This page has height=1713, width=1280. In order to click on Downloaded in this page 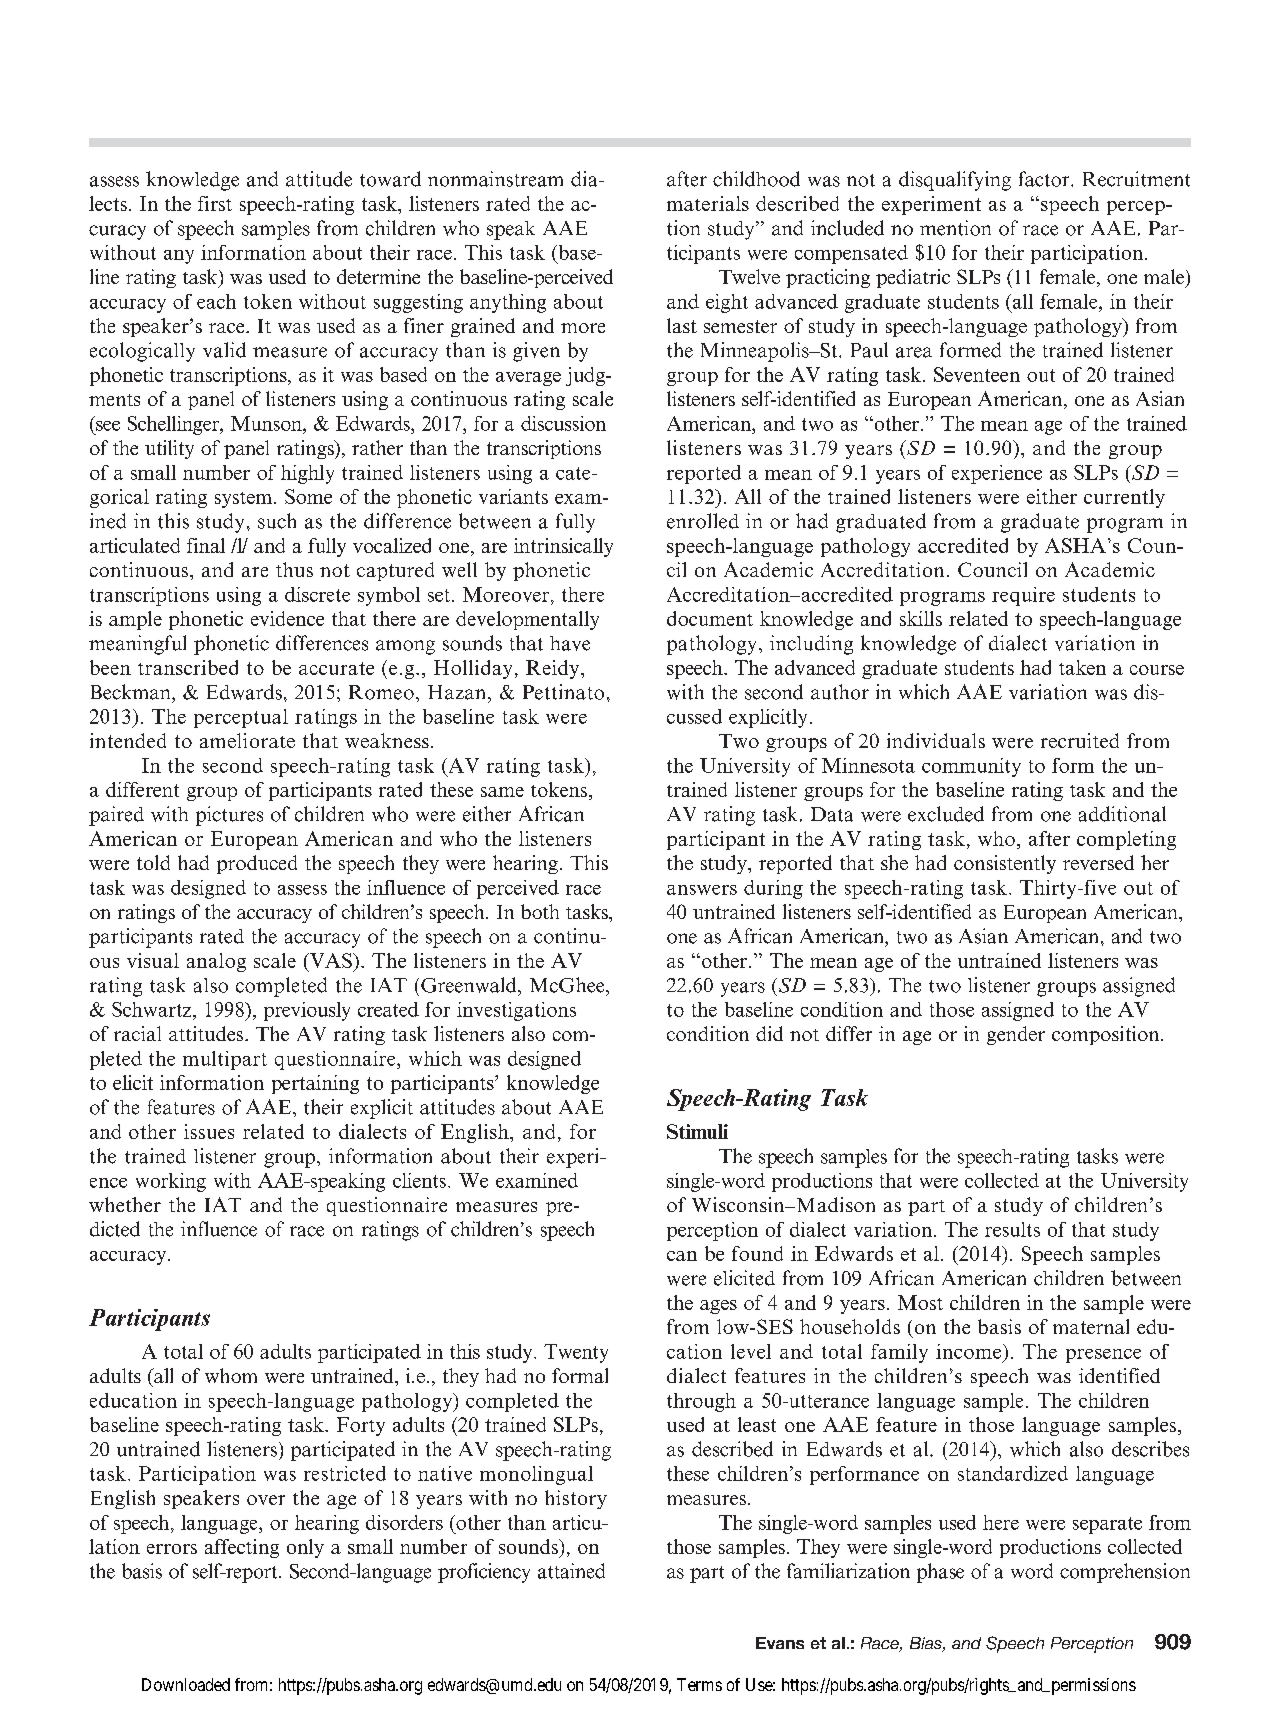, I will do `click(186, 1684)`.
